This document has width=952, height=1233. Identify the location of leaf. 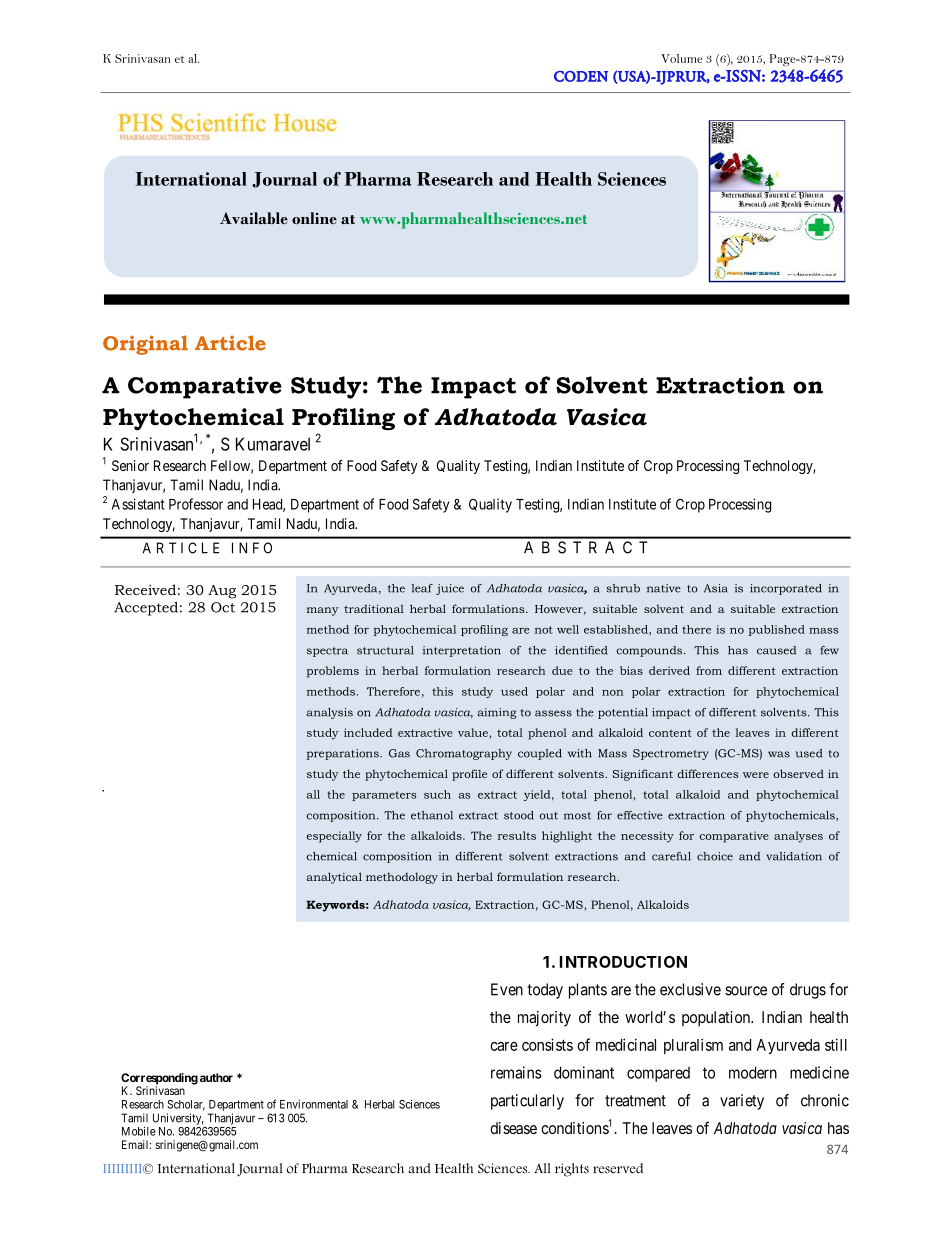
(422, 588).
